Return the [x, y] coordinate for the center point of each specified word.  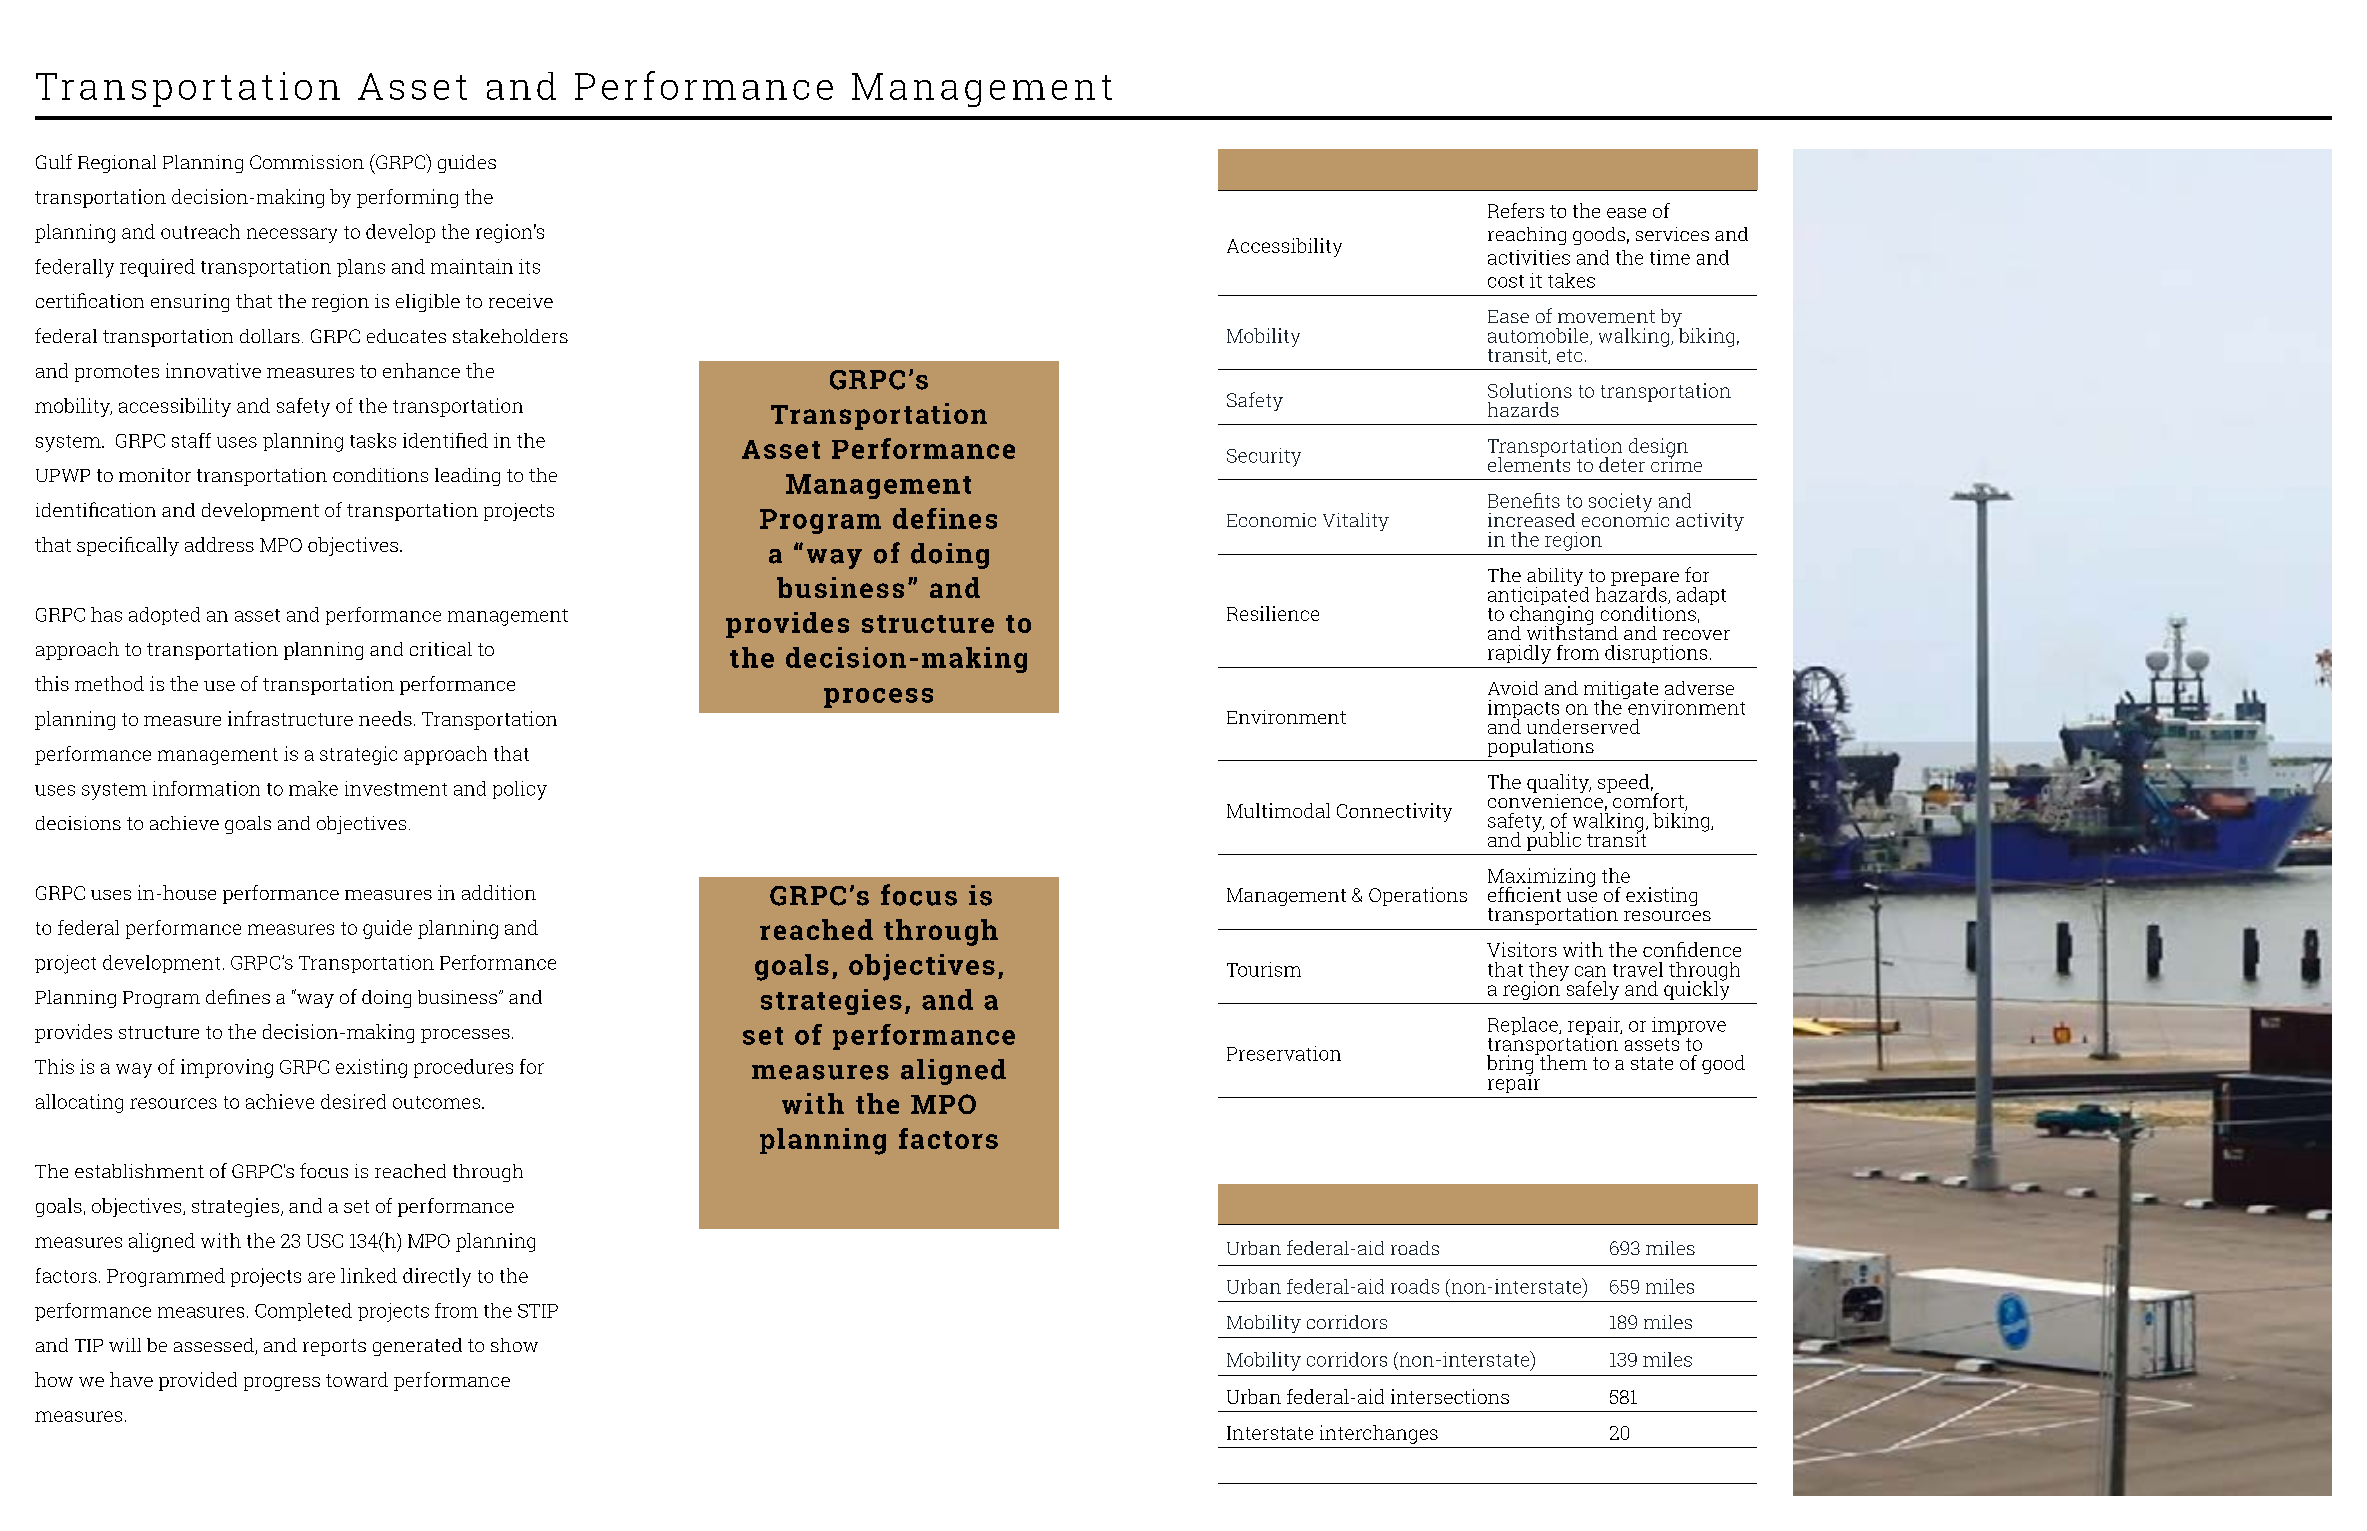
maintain [472, 266]
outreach [200, 231]
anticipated [1538, 596]
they [1549, 972]
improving [227, 1068]
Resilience [1273, 613]
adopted [164, 616]
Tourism [1264, 969]
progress [282, 1384]
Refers [1516, 210]
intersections [1450, 1396]
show [514, 1345]
